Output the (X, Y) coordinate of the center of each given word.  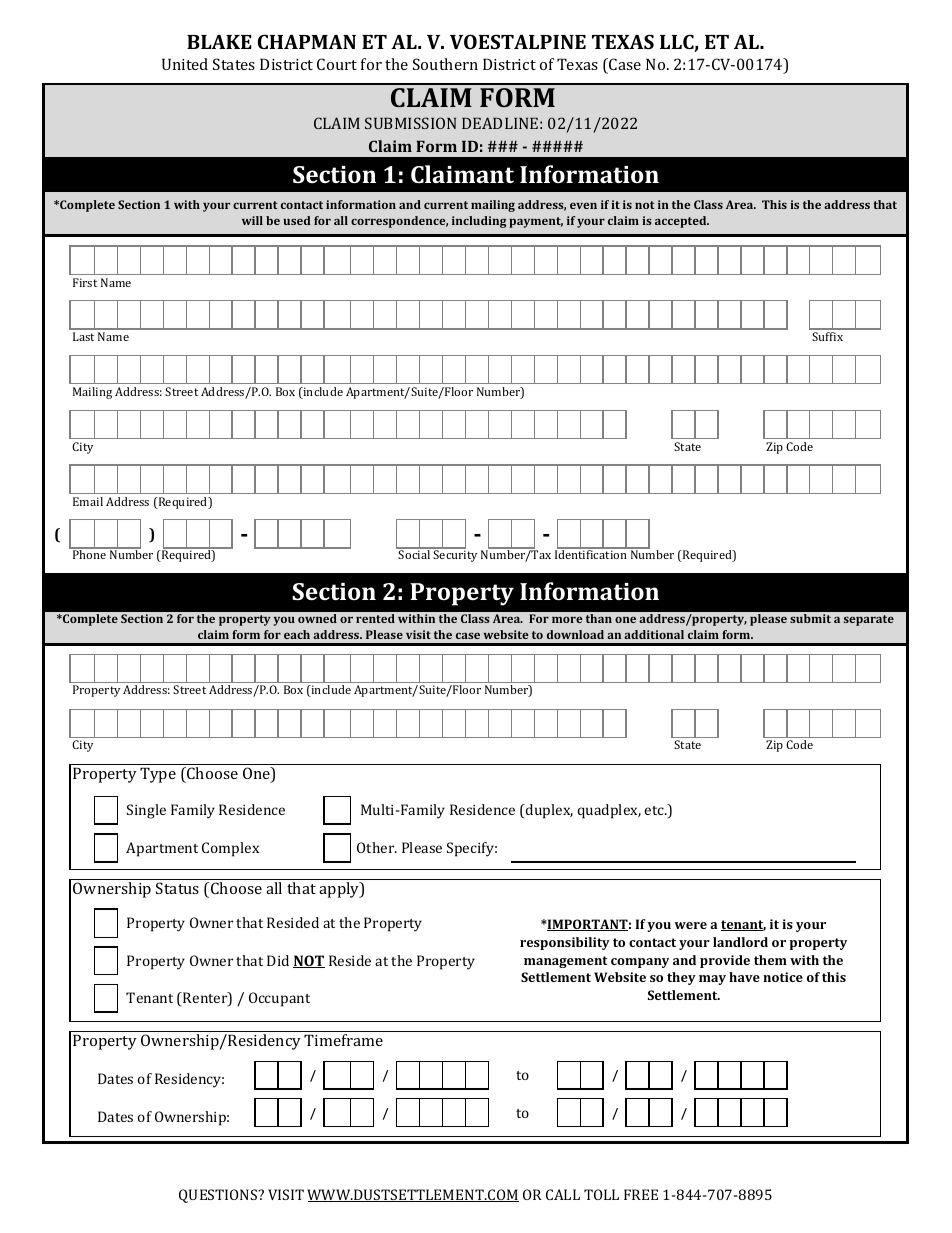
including (479, 222)
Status (177, 888)
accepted (682, 222)
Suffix (827, 336)
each (297, 634)
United (185, 64)
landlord (740, 942)
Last (83, 336)
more (567, 619)
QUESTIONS (219, 1196)
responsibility (565, 943)
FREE (641, 1194)
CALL (563, 1194)
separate (869, 620)
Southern (445, 64)
